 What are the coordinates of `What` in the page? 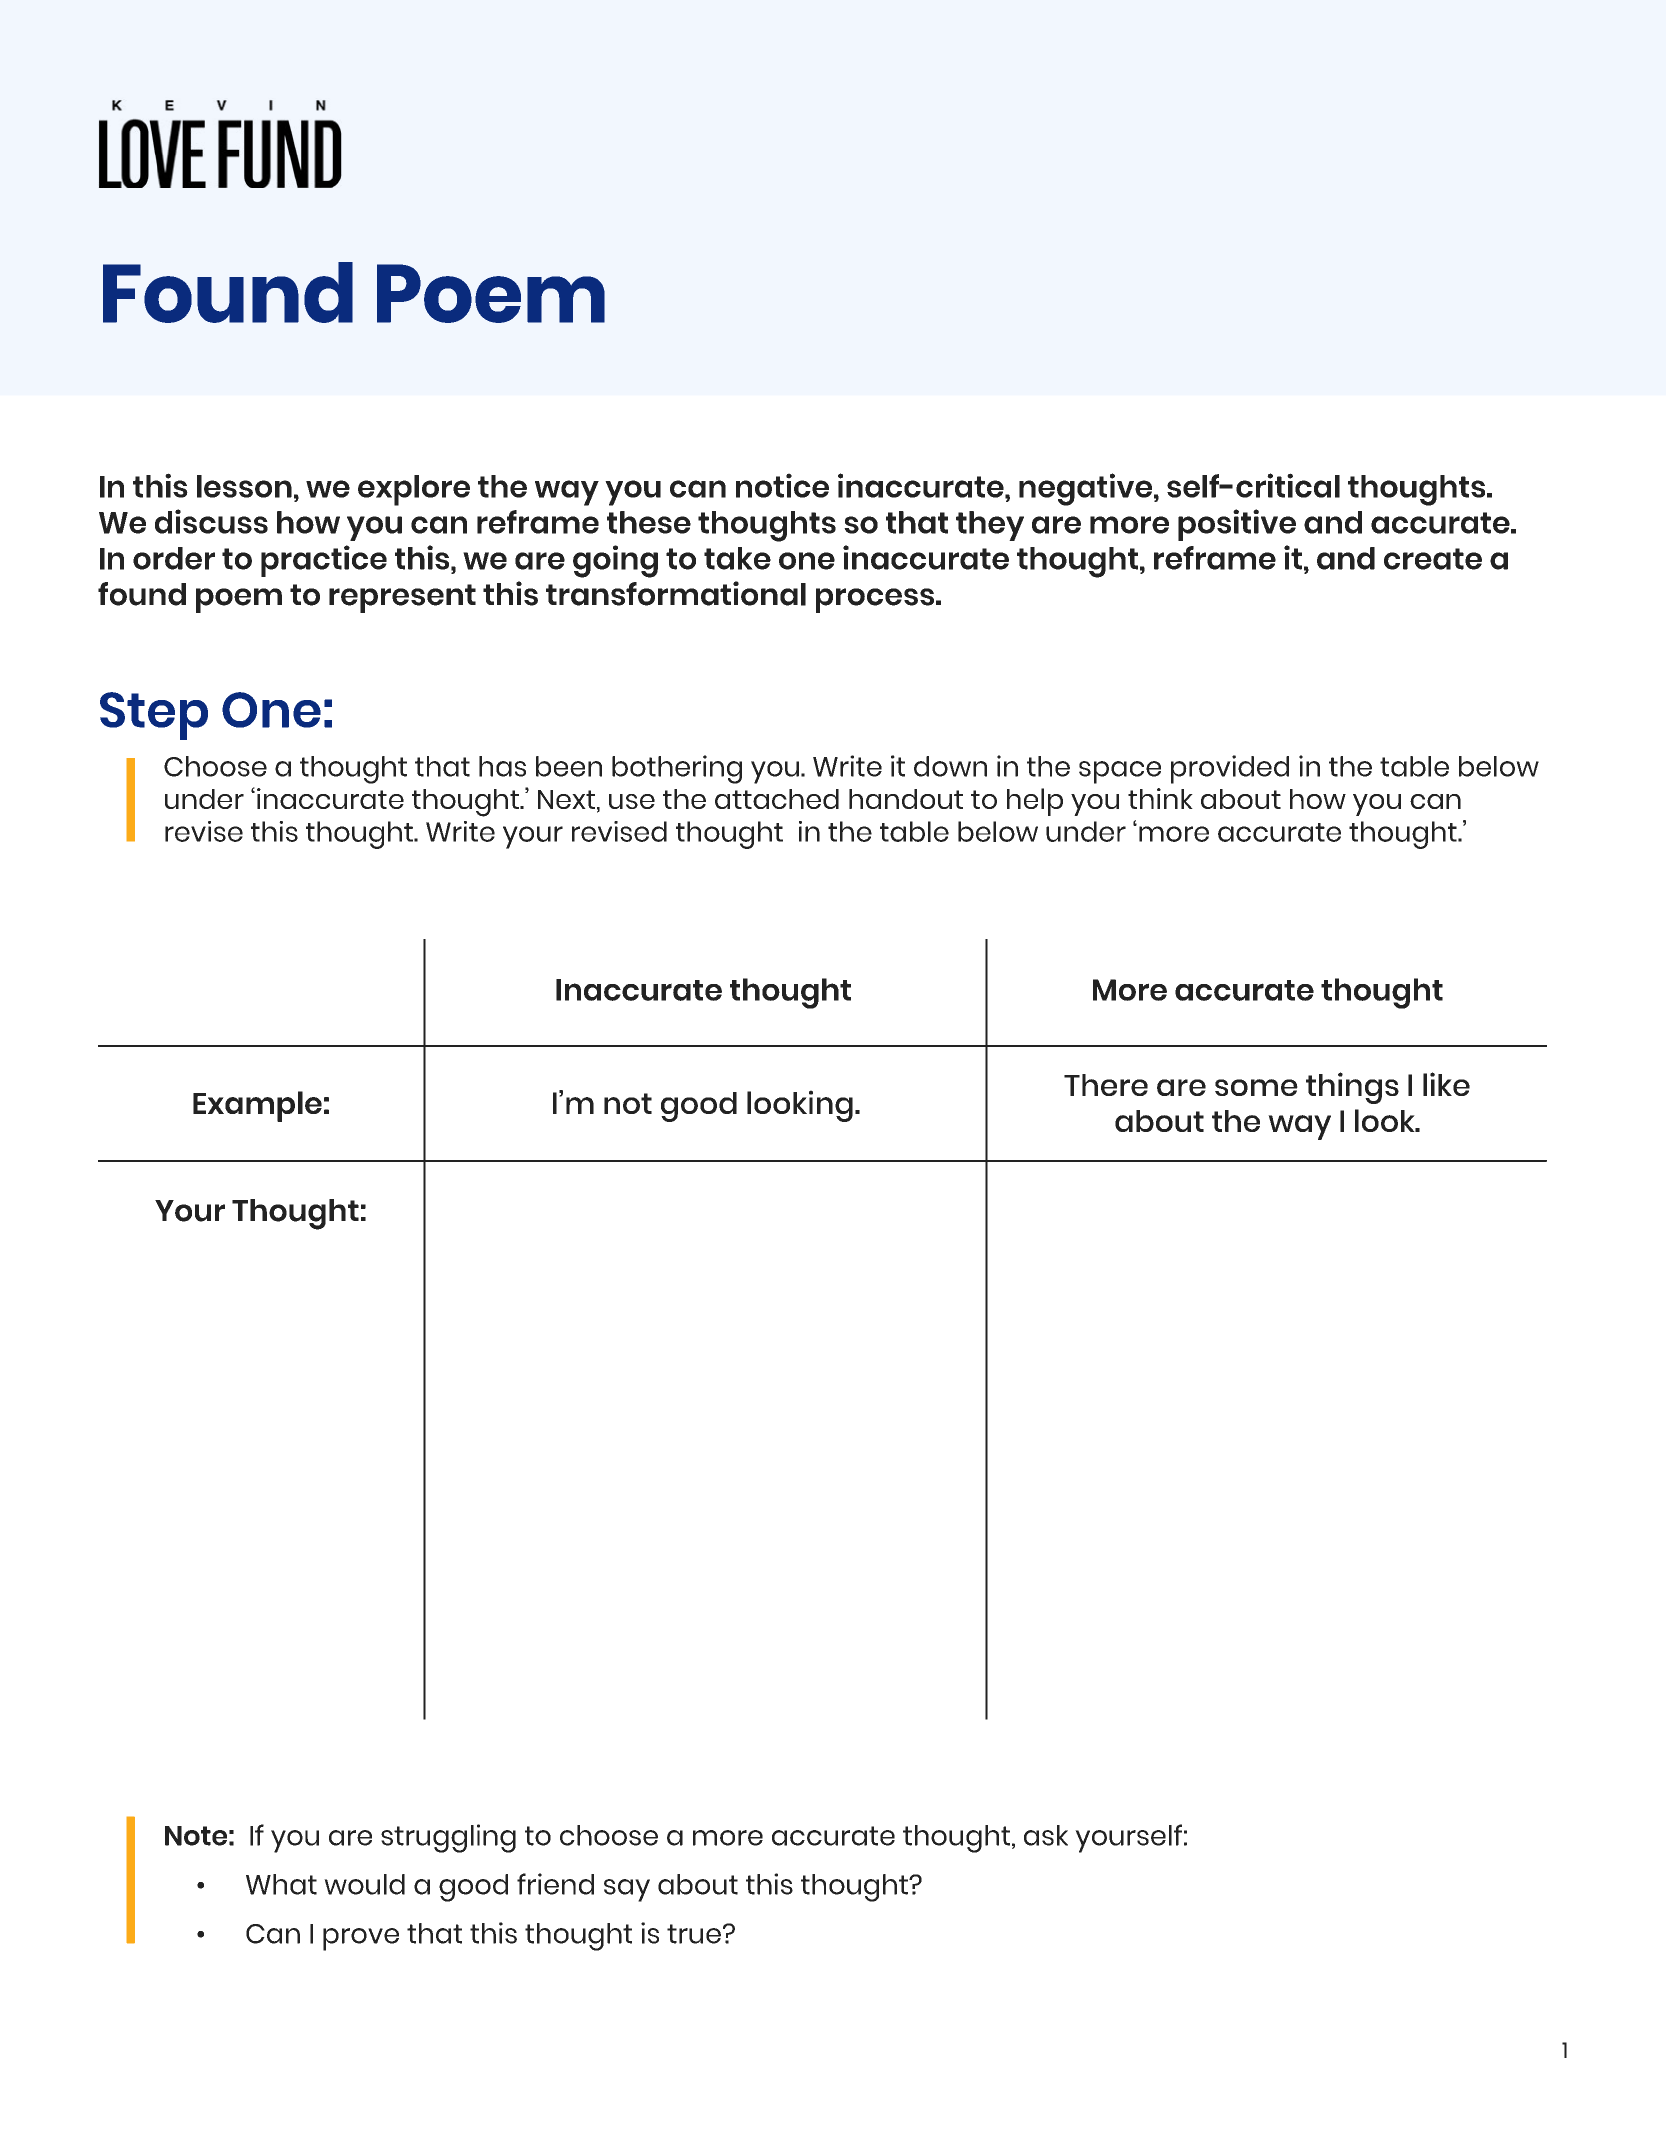 It's located at (281, 1884).
